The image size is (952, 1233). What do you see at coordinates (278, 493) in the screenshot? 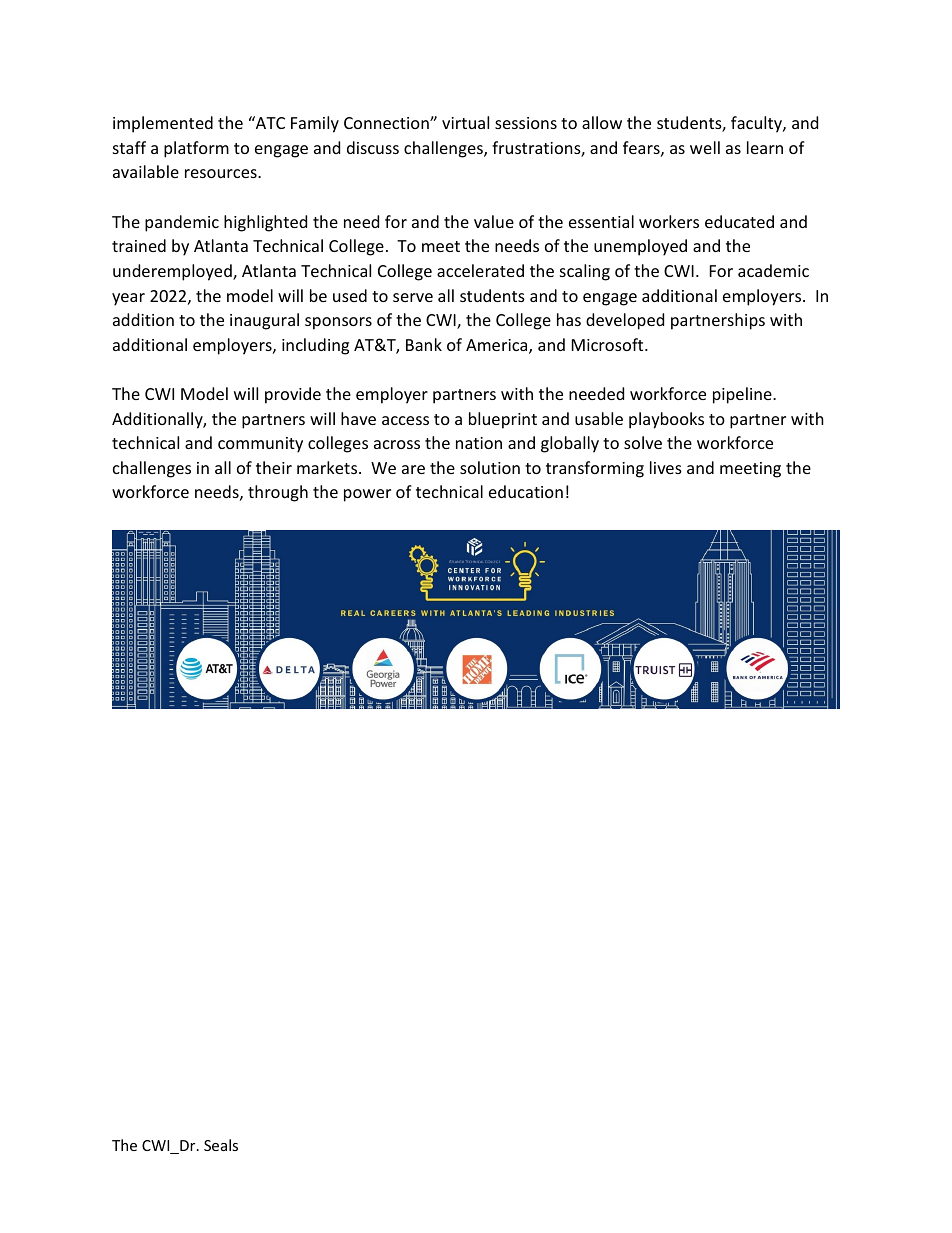
I see `through` at bounding box center [278, 493].
